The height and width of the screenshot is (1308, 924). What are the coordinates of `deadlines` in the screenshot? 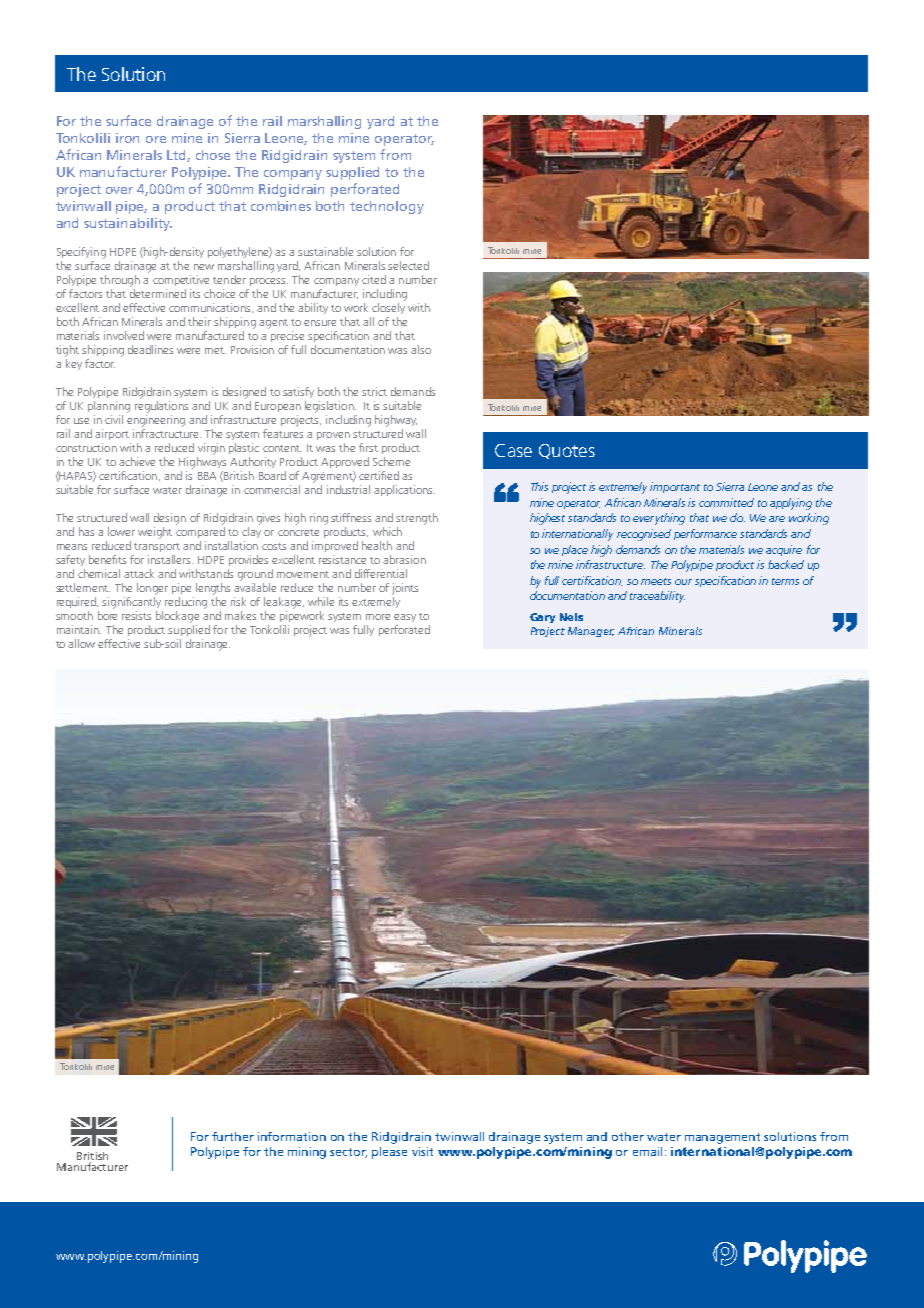 It's located at (150, 349).
